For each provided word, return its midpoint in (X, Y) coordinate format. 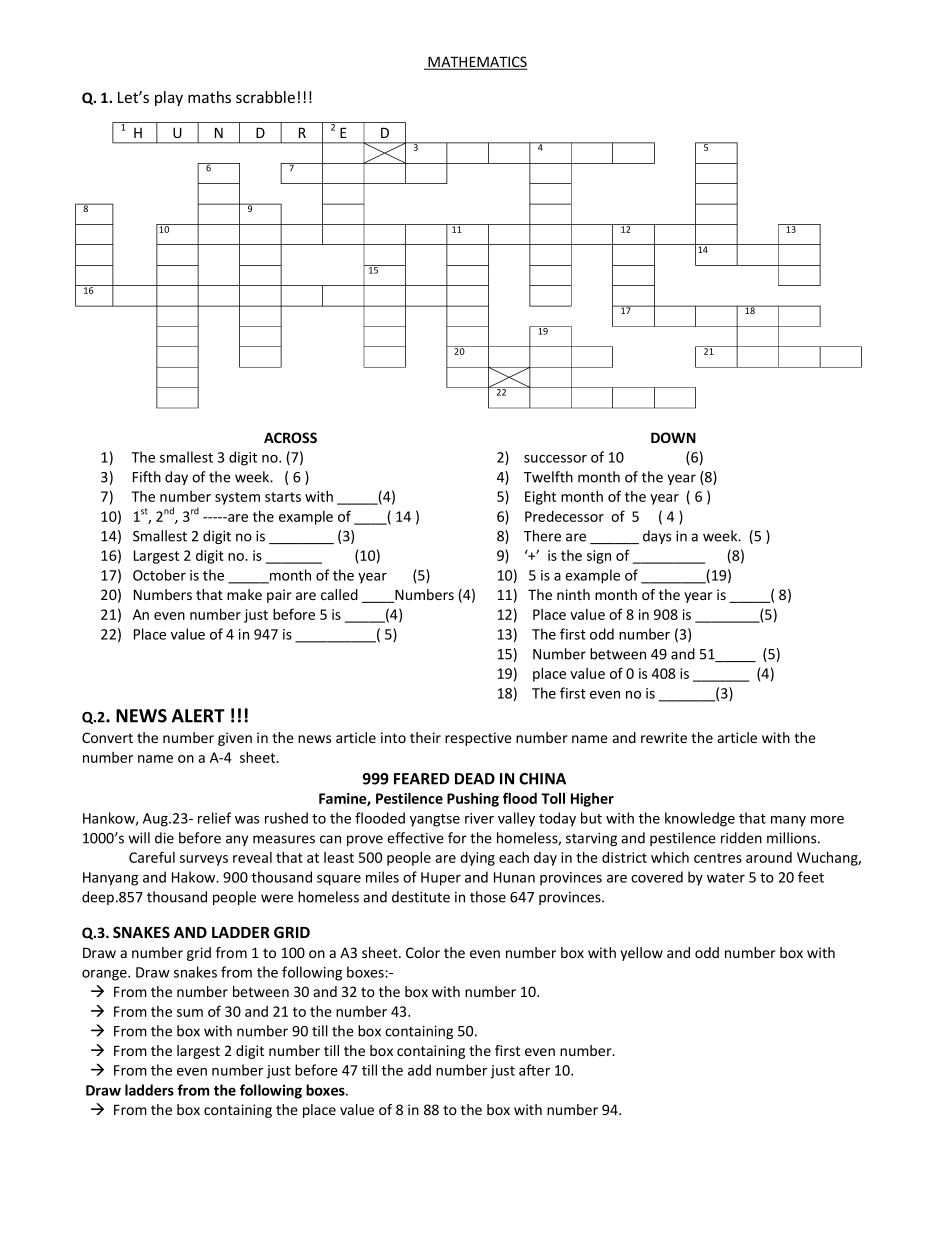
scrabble (265, 97)
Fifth (147, 477)
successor (555, 459)
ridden (741, 838)
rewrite (664, 737)
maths (209, 97)
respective (478, 739)
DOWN (673, 437)
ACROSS (290, 437)
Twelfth (548, 477)
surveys (204, 860)
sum (190, 1013)
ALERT (198, 716)
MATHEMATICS (476, 63)
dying (477, 859)
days (657, 537)
